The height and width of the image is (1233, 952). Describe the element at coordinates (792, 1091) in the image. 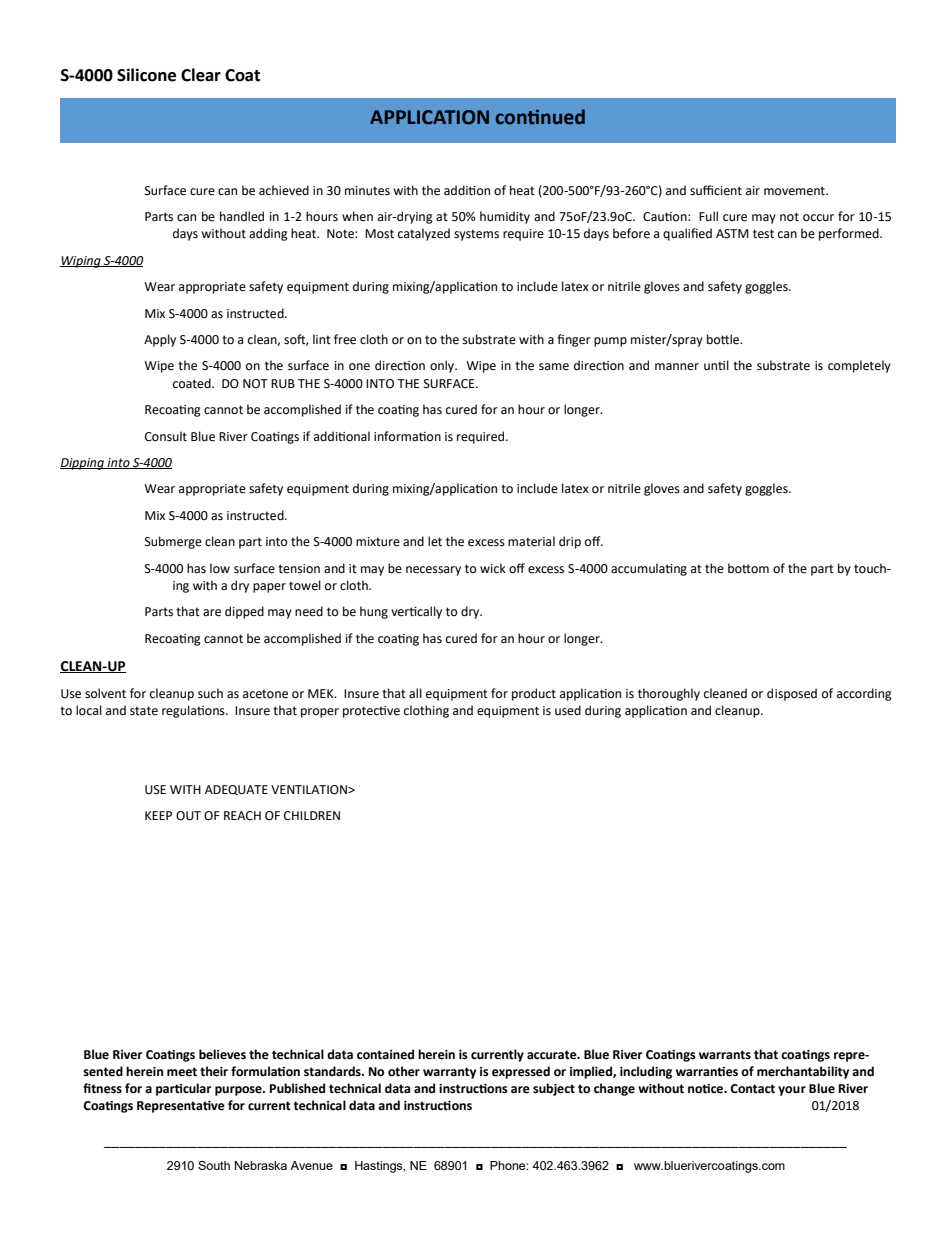

I see `your` at that location.
